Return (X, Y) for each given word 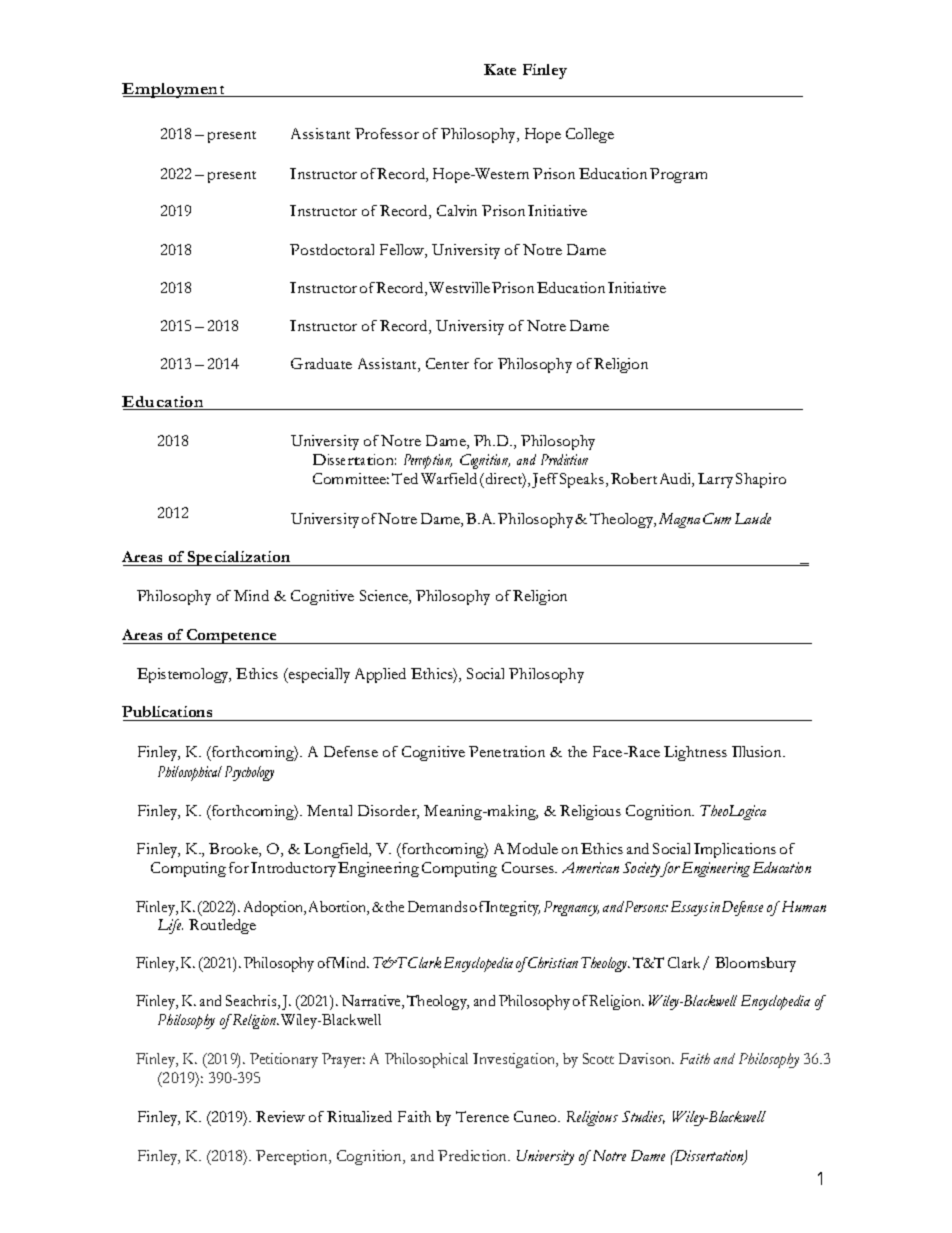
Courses (529, 867)
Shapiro (761, 480)
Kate (500, 69)
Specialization (239, 558)
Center (447, 363)
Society (643, 869)
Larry (715, 480)
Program (678, 175)
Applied (380, 675)
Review (280, 1116)
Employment (174, 90)
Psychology (249, 773)
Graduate (321, 363)
